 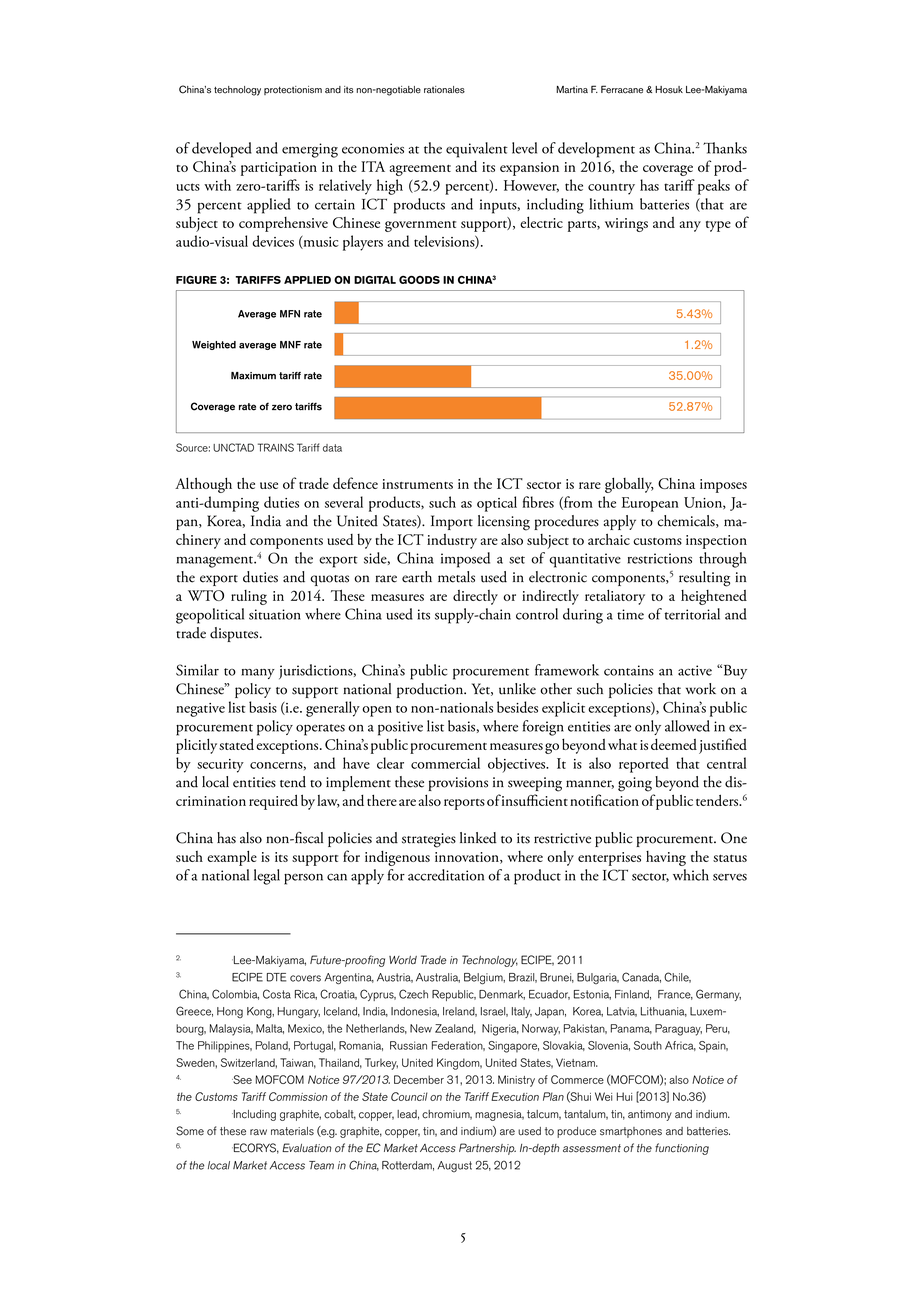 What do you see at coordinates (445, 763) in the page?
I see `commercial` at bounding box center [445, 763].
